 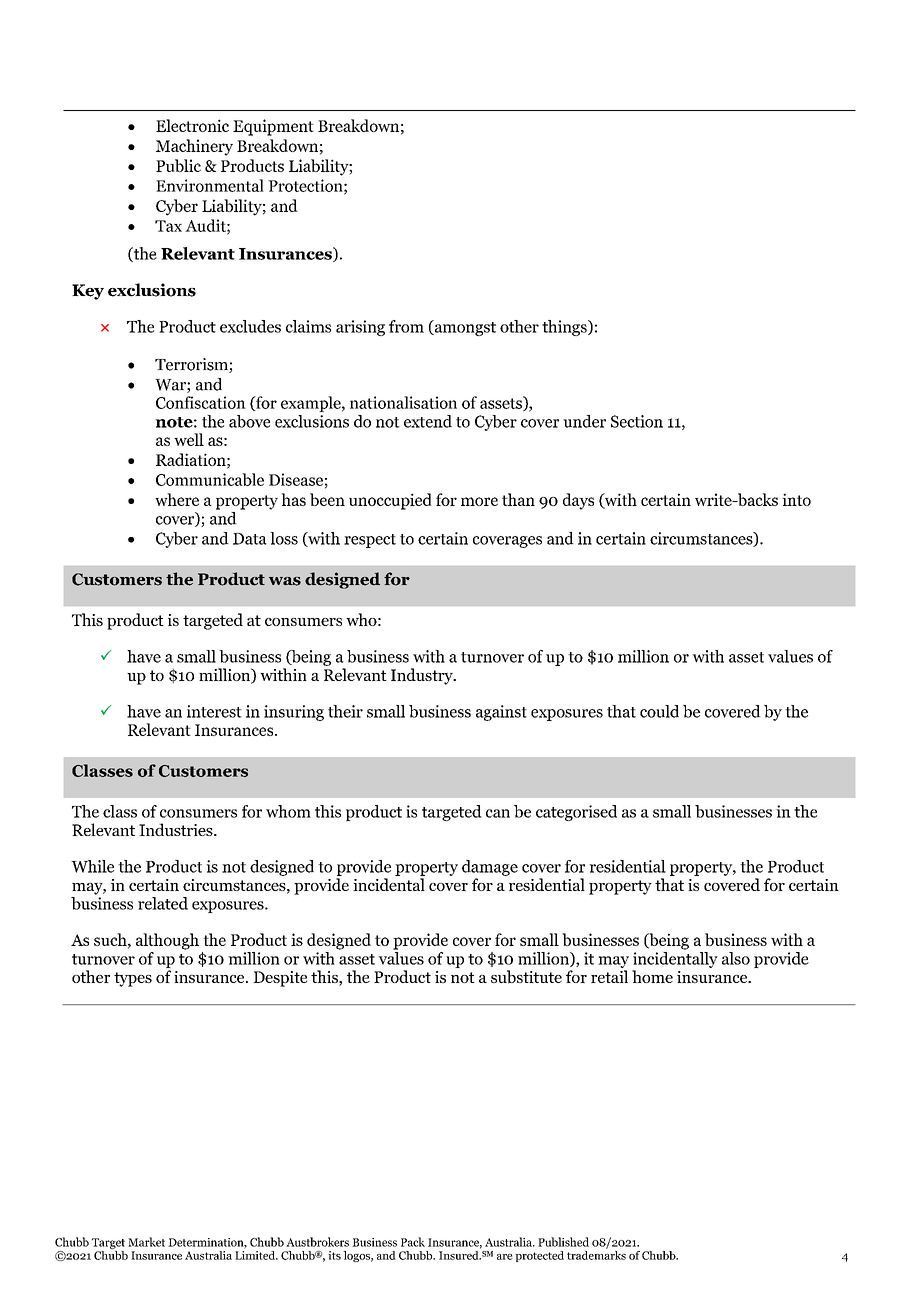 What do you see at coordinates (178, 165) in the page?
I see `Public` at bounding box center [178, 165].
